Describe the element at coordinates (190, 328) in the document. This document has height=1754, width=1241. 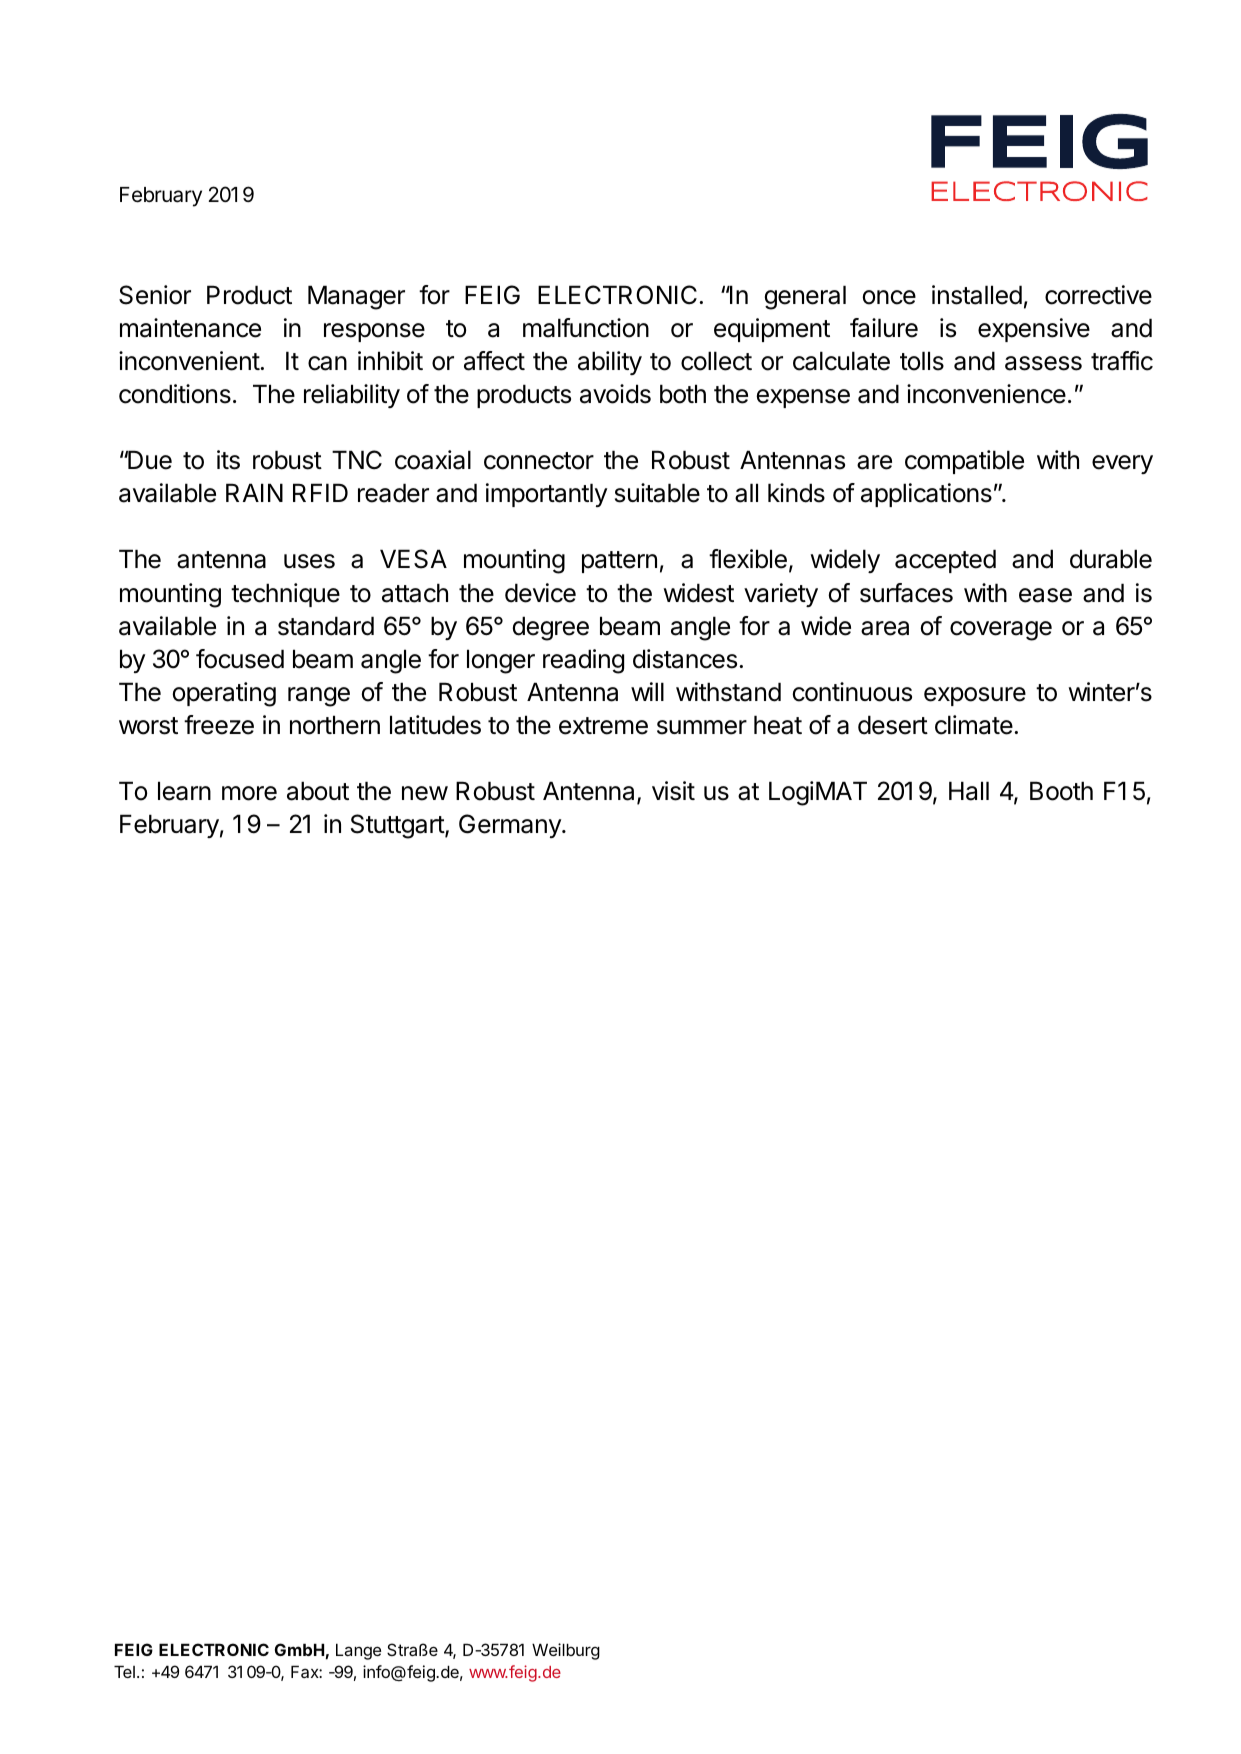
I see `maintenance` at that location.
